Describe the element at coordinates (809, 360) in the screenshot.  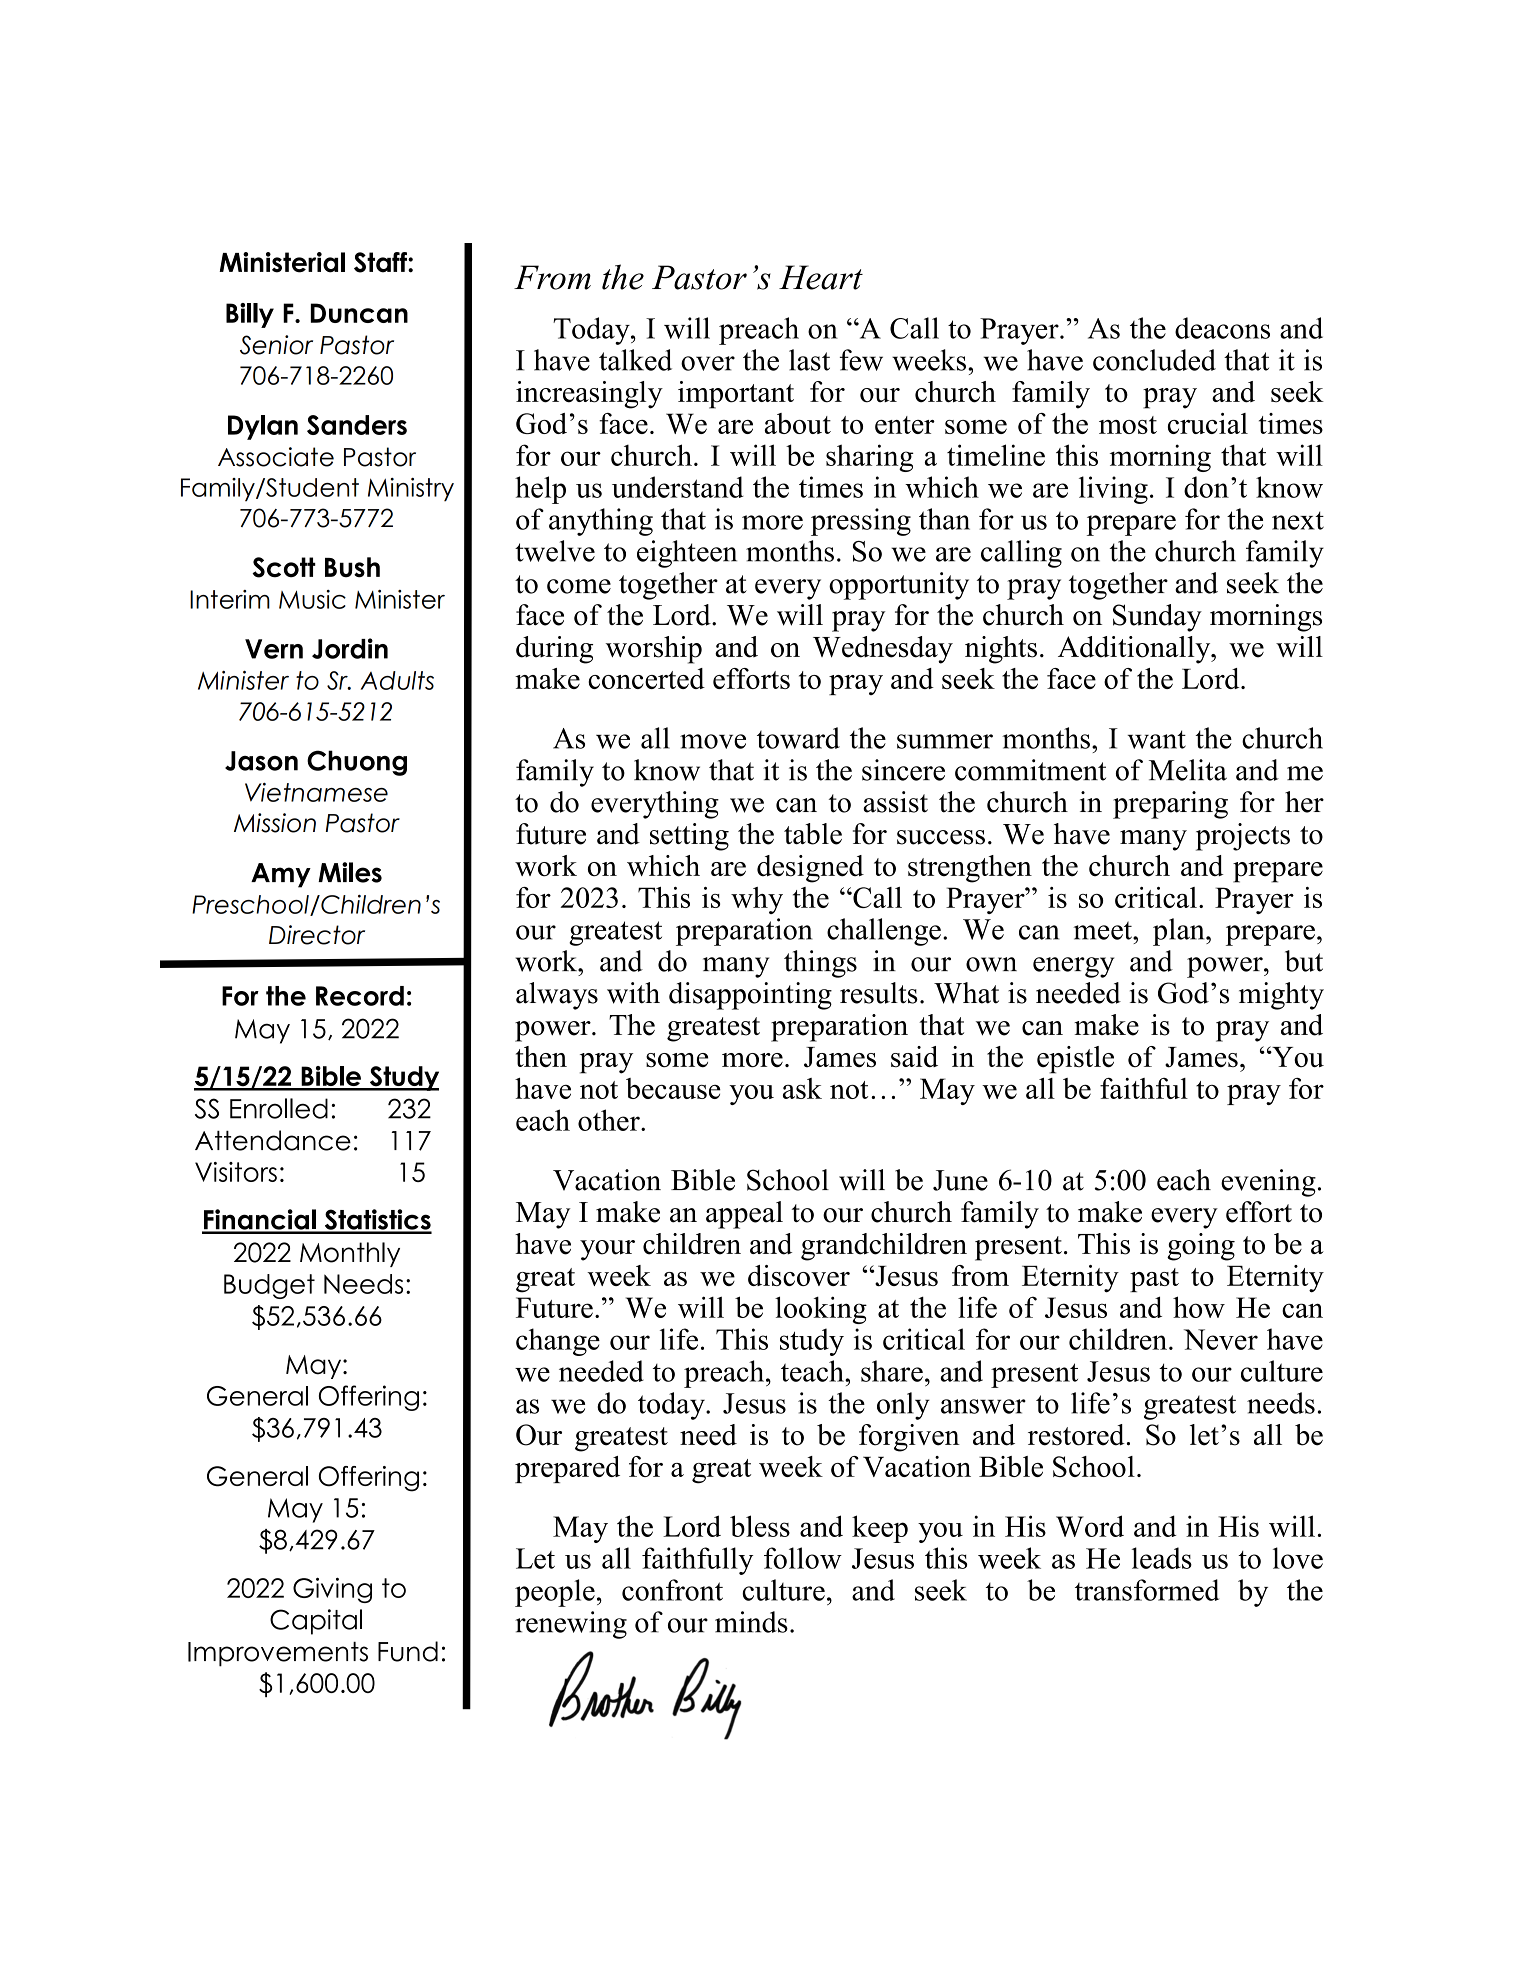
I see `last` at that location.
